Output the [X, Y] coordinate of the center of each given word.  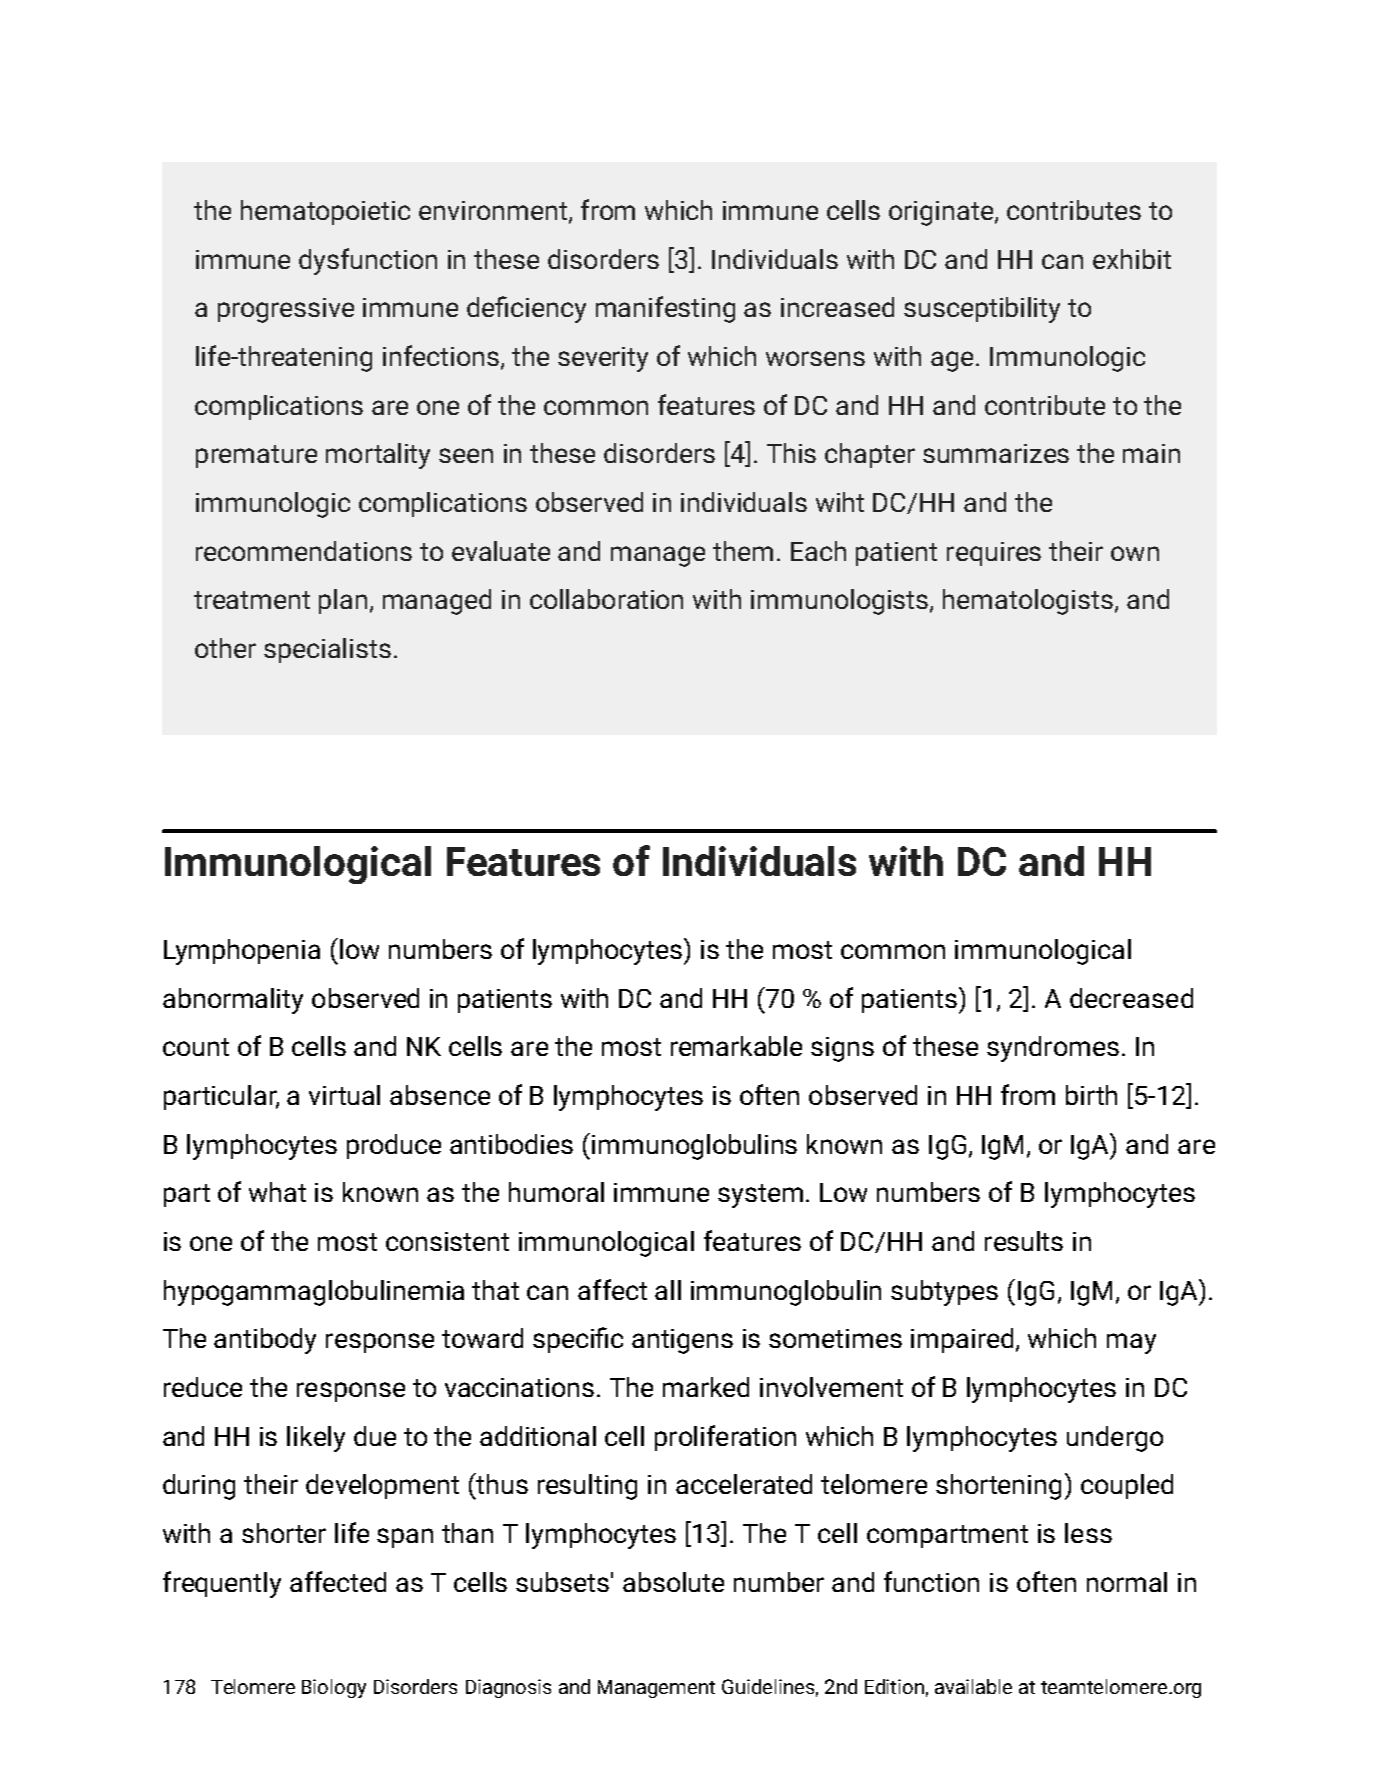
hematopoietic [325, 212]
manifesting [665, 309]
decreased [1131, 998]
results [1024, 1241]
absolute [673, 1582]
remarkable [736, 1046]
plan [343, 601]
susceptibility [982, 310]
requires [994, 554]
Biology [334, 1688]
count [196, 1047]
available [973, 1686]
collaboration [606, 599]
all [668, 1290]
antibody [265, 1341]
